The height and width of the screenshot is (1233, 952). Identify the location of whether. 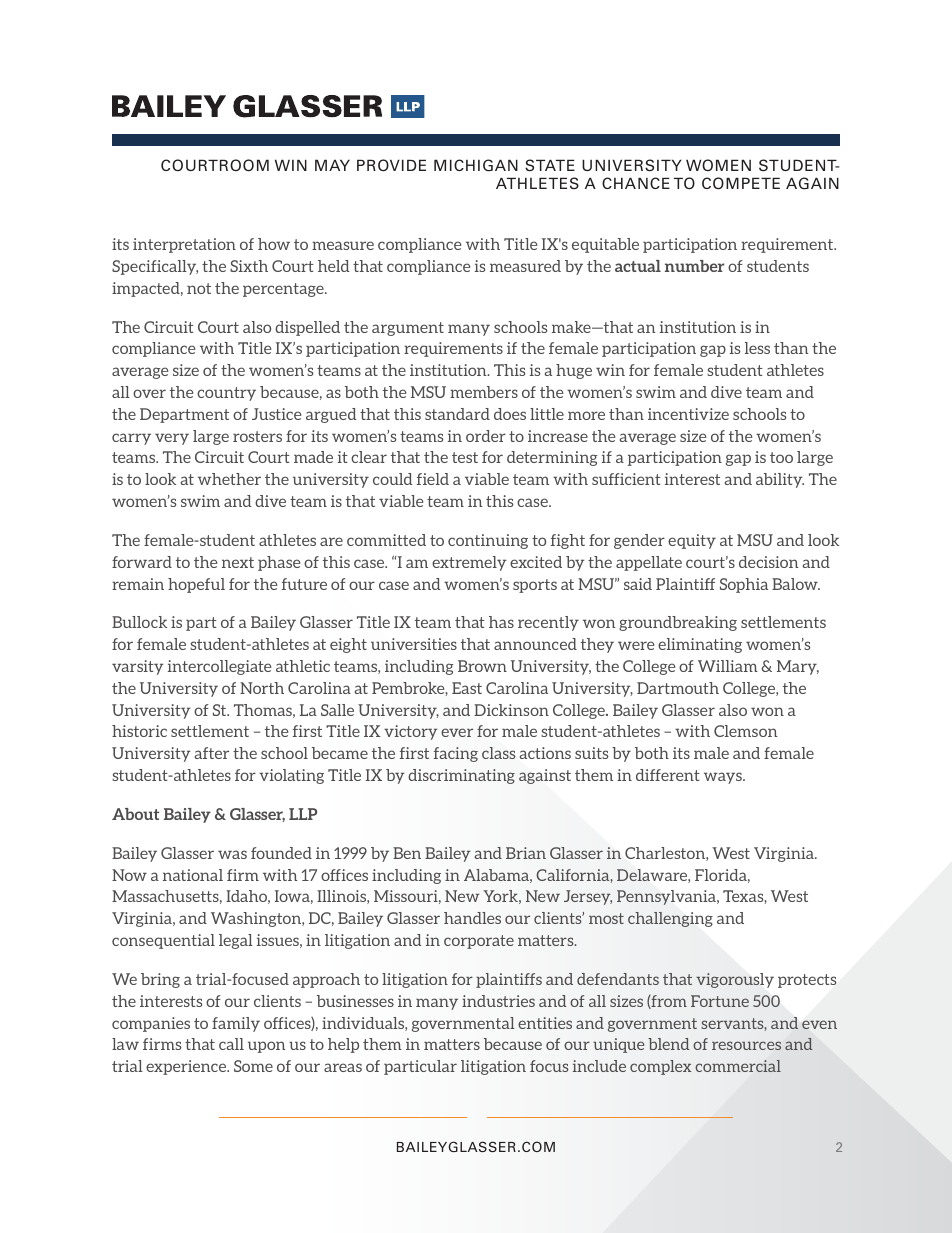
(229, 479).
